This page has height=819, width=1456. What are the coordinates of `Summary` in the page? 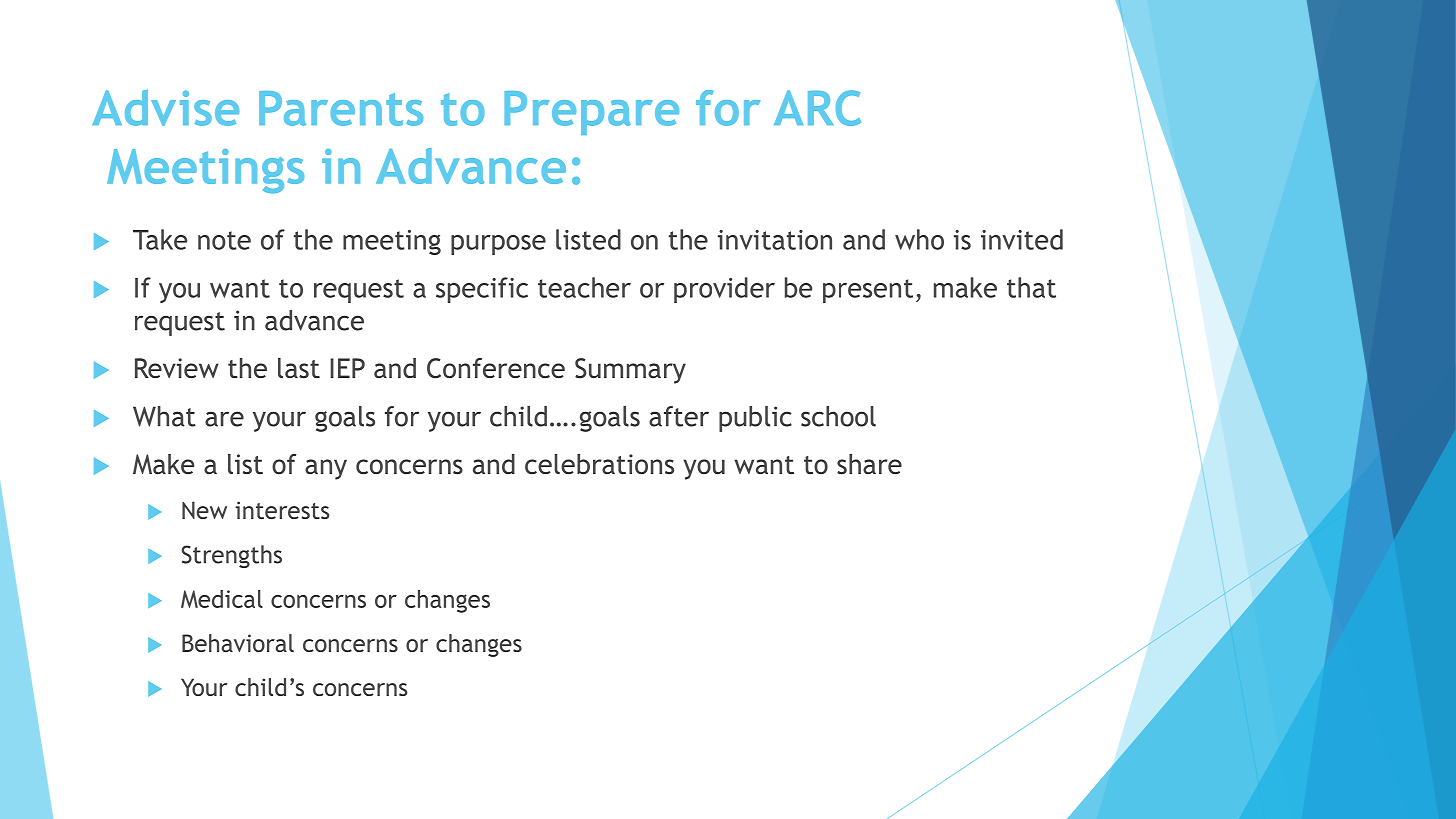 It's located at (630, 371).
